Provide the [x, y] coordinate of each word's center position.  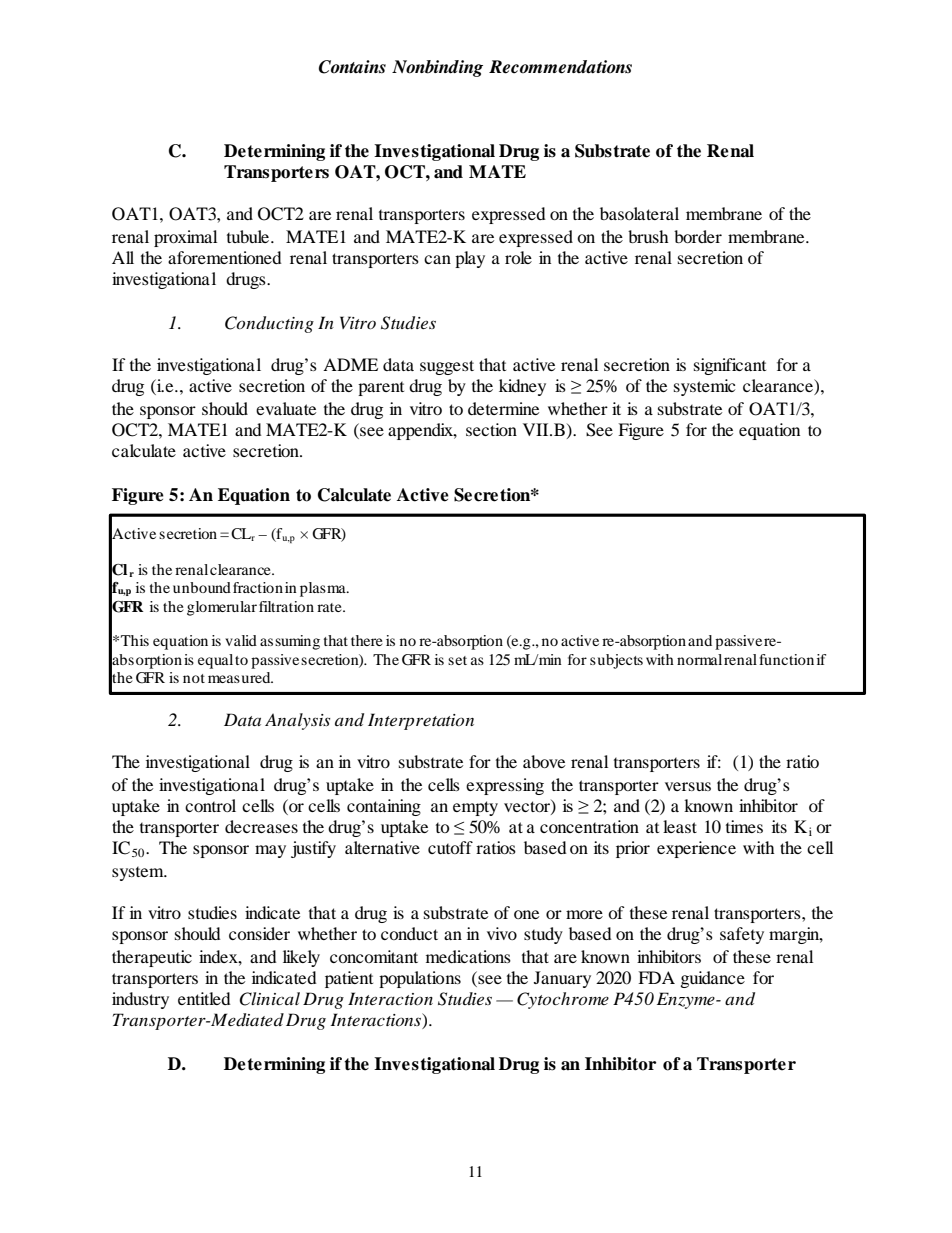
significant [730, 366]
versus [688, 786]
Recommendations [560, 67]
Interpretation [421, 721]
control [210, 805]
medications [468, 956]
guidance [713, 979]
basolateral [639, 213]
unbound [202, 587]
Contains [352, 67]
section [491, 429]
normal [699, 659]
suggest [447, 367]
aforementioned [225, 257]
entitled [204, 998]
